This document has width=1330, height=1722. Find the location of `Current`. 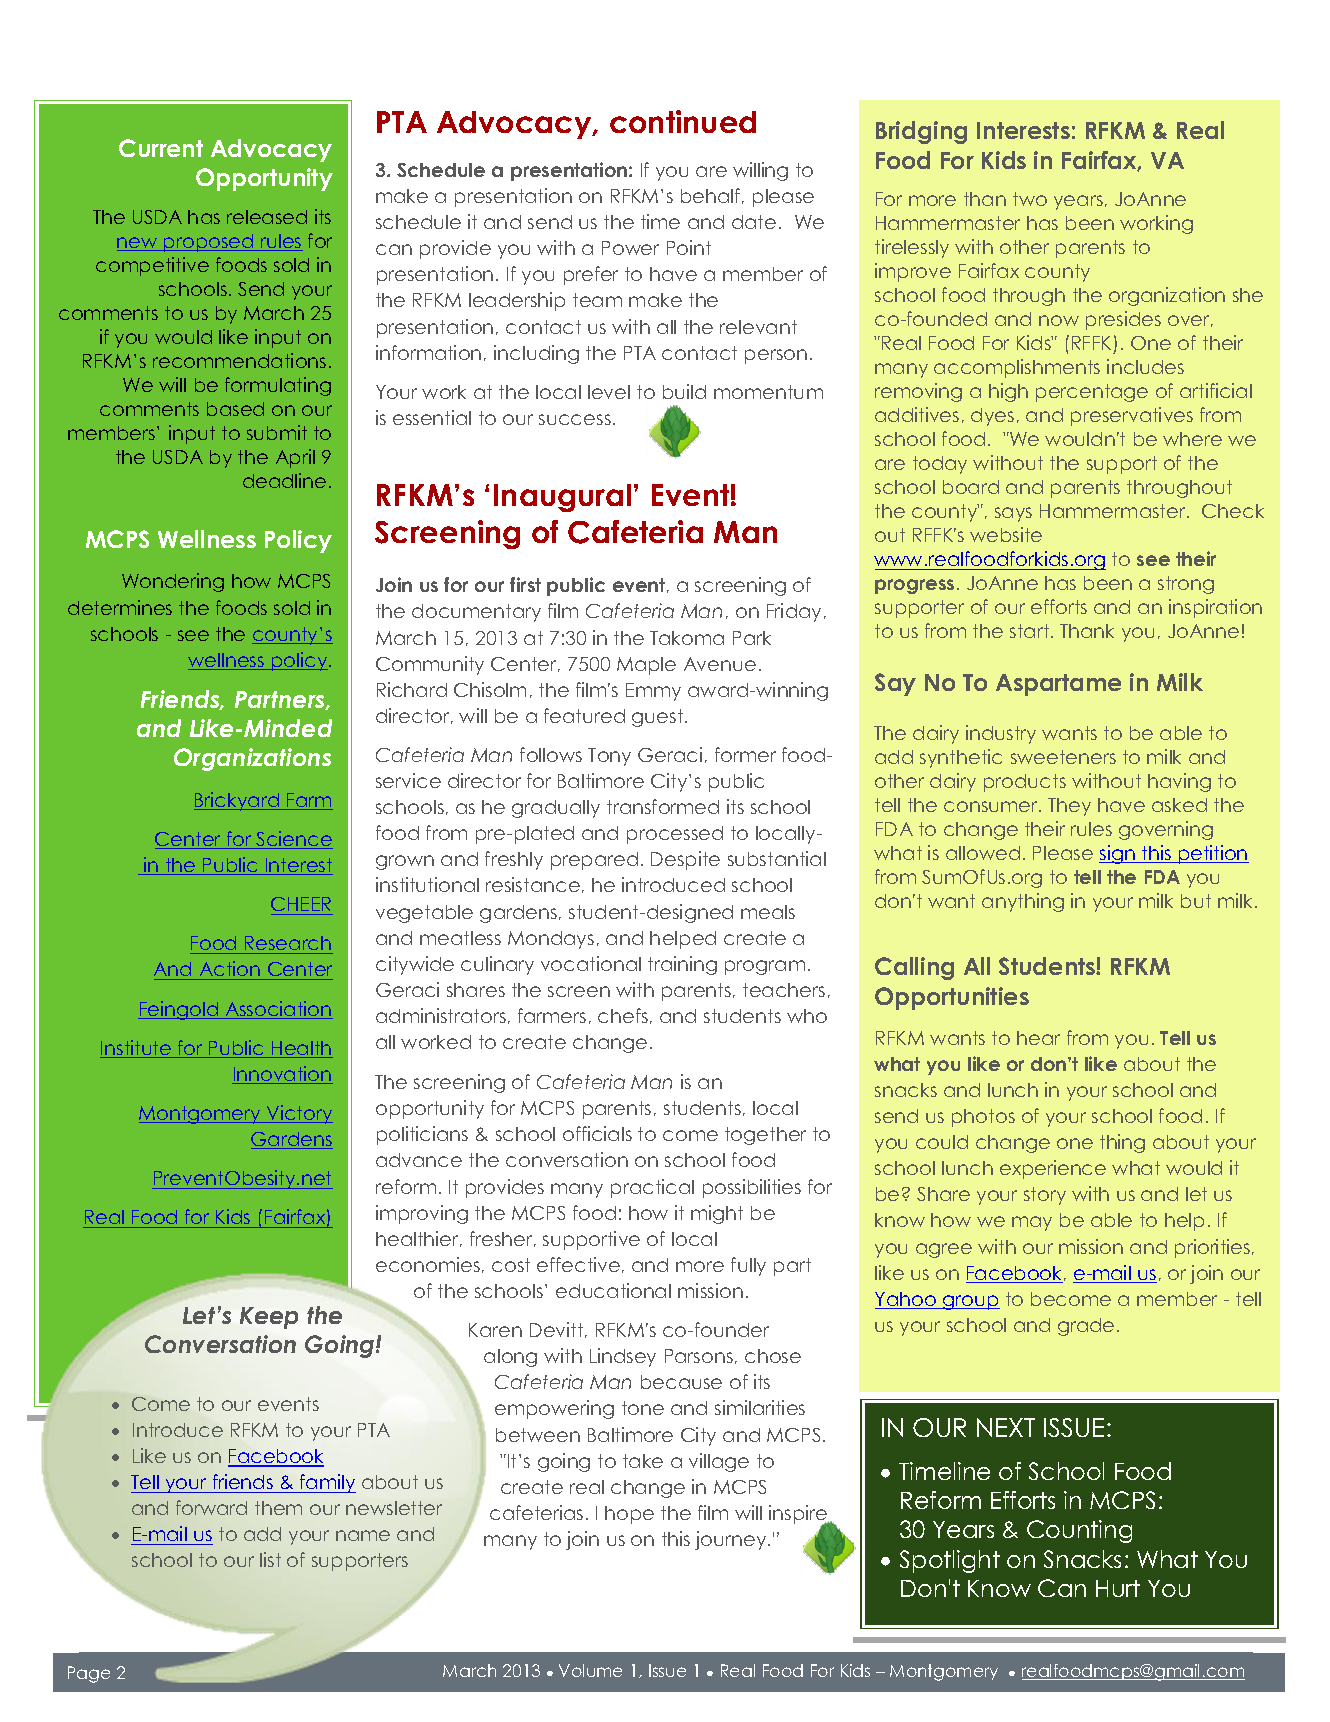

Current is located at coordinates (161, 148).
